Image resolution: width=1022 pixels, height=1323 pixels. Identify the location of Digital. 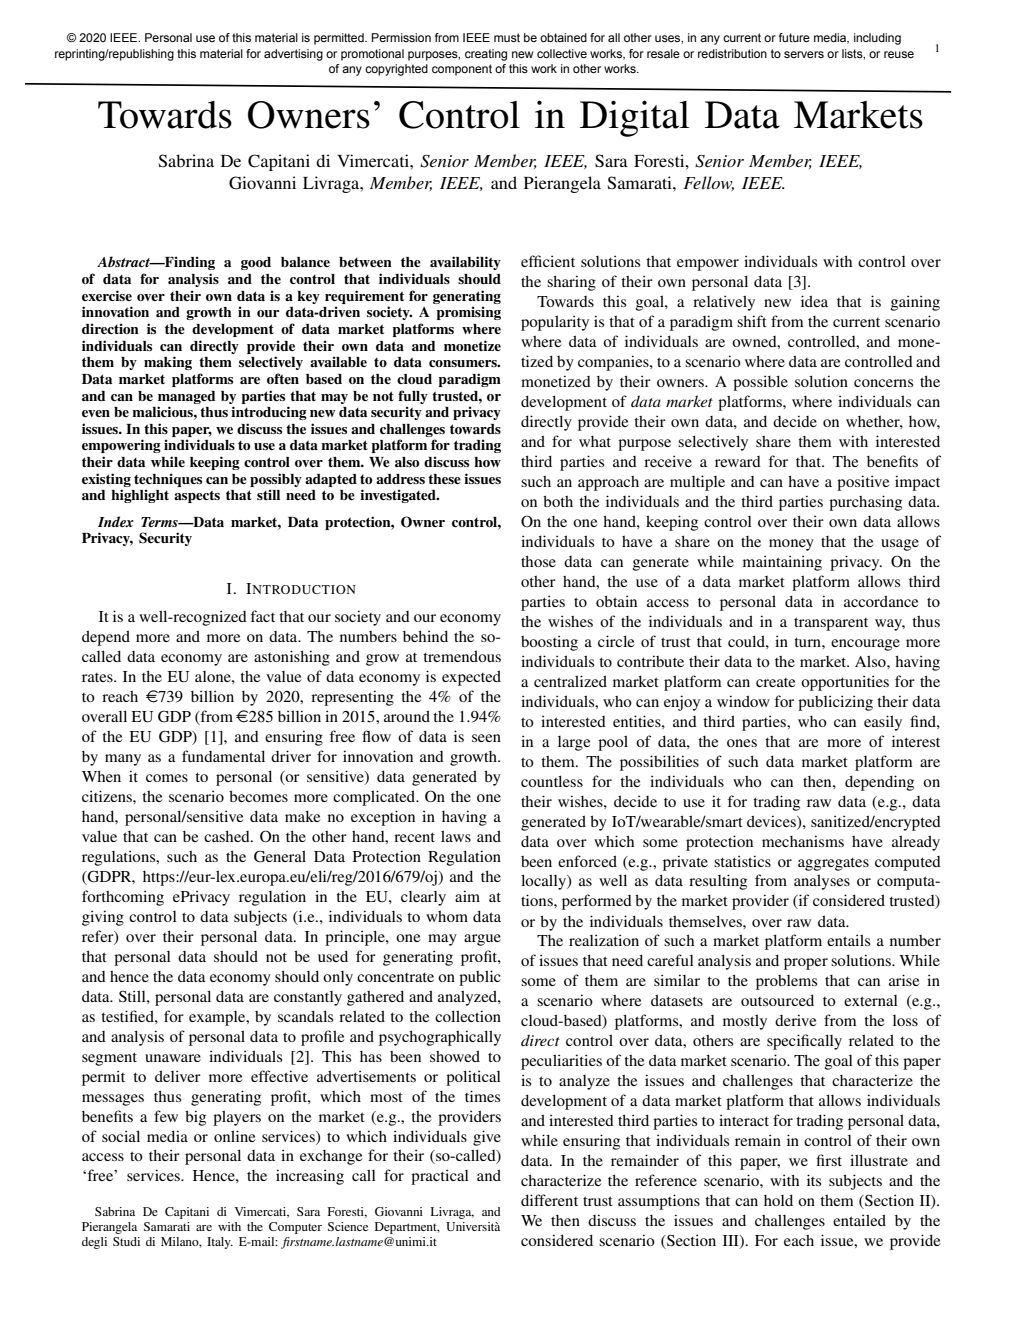
(635, 118).
